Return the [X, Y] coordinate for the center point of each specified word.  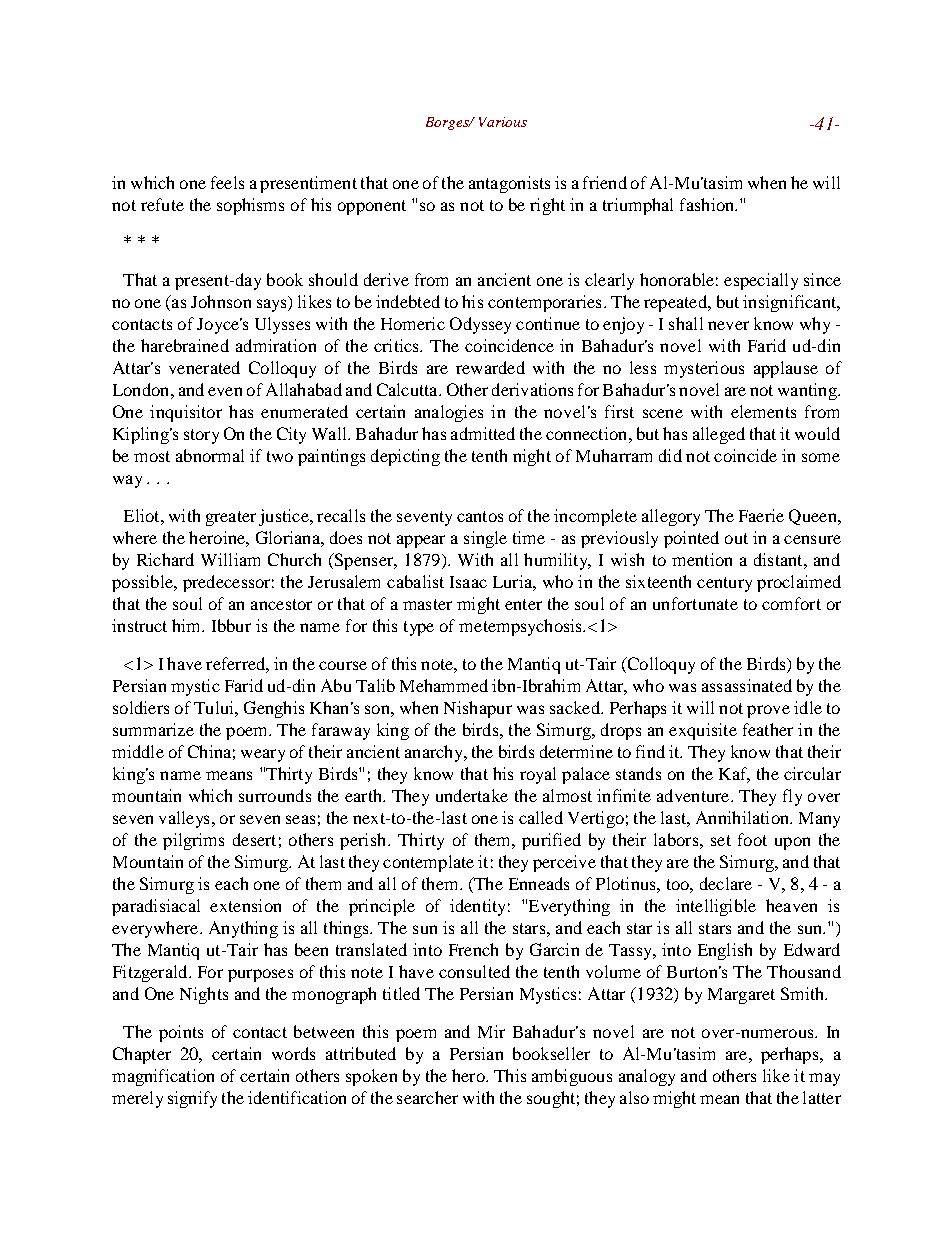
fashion [708, 204]
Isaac [468, 582]
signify [192, 1099]
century [724, 584]
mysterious [704, 369]
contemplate [428, 863]
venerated [204, 367]
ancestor [281, 604]
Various [503, 122]
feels [227, 182]
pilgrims [193, 841]
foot [752, 839]
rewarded [490, 367]
